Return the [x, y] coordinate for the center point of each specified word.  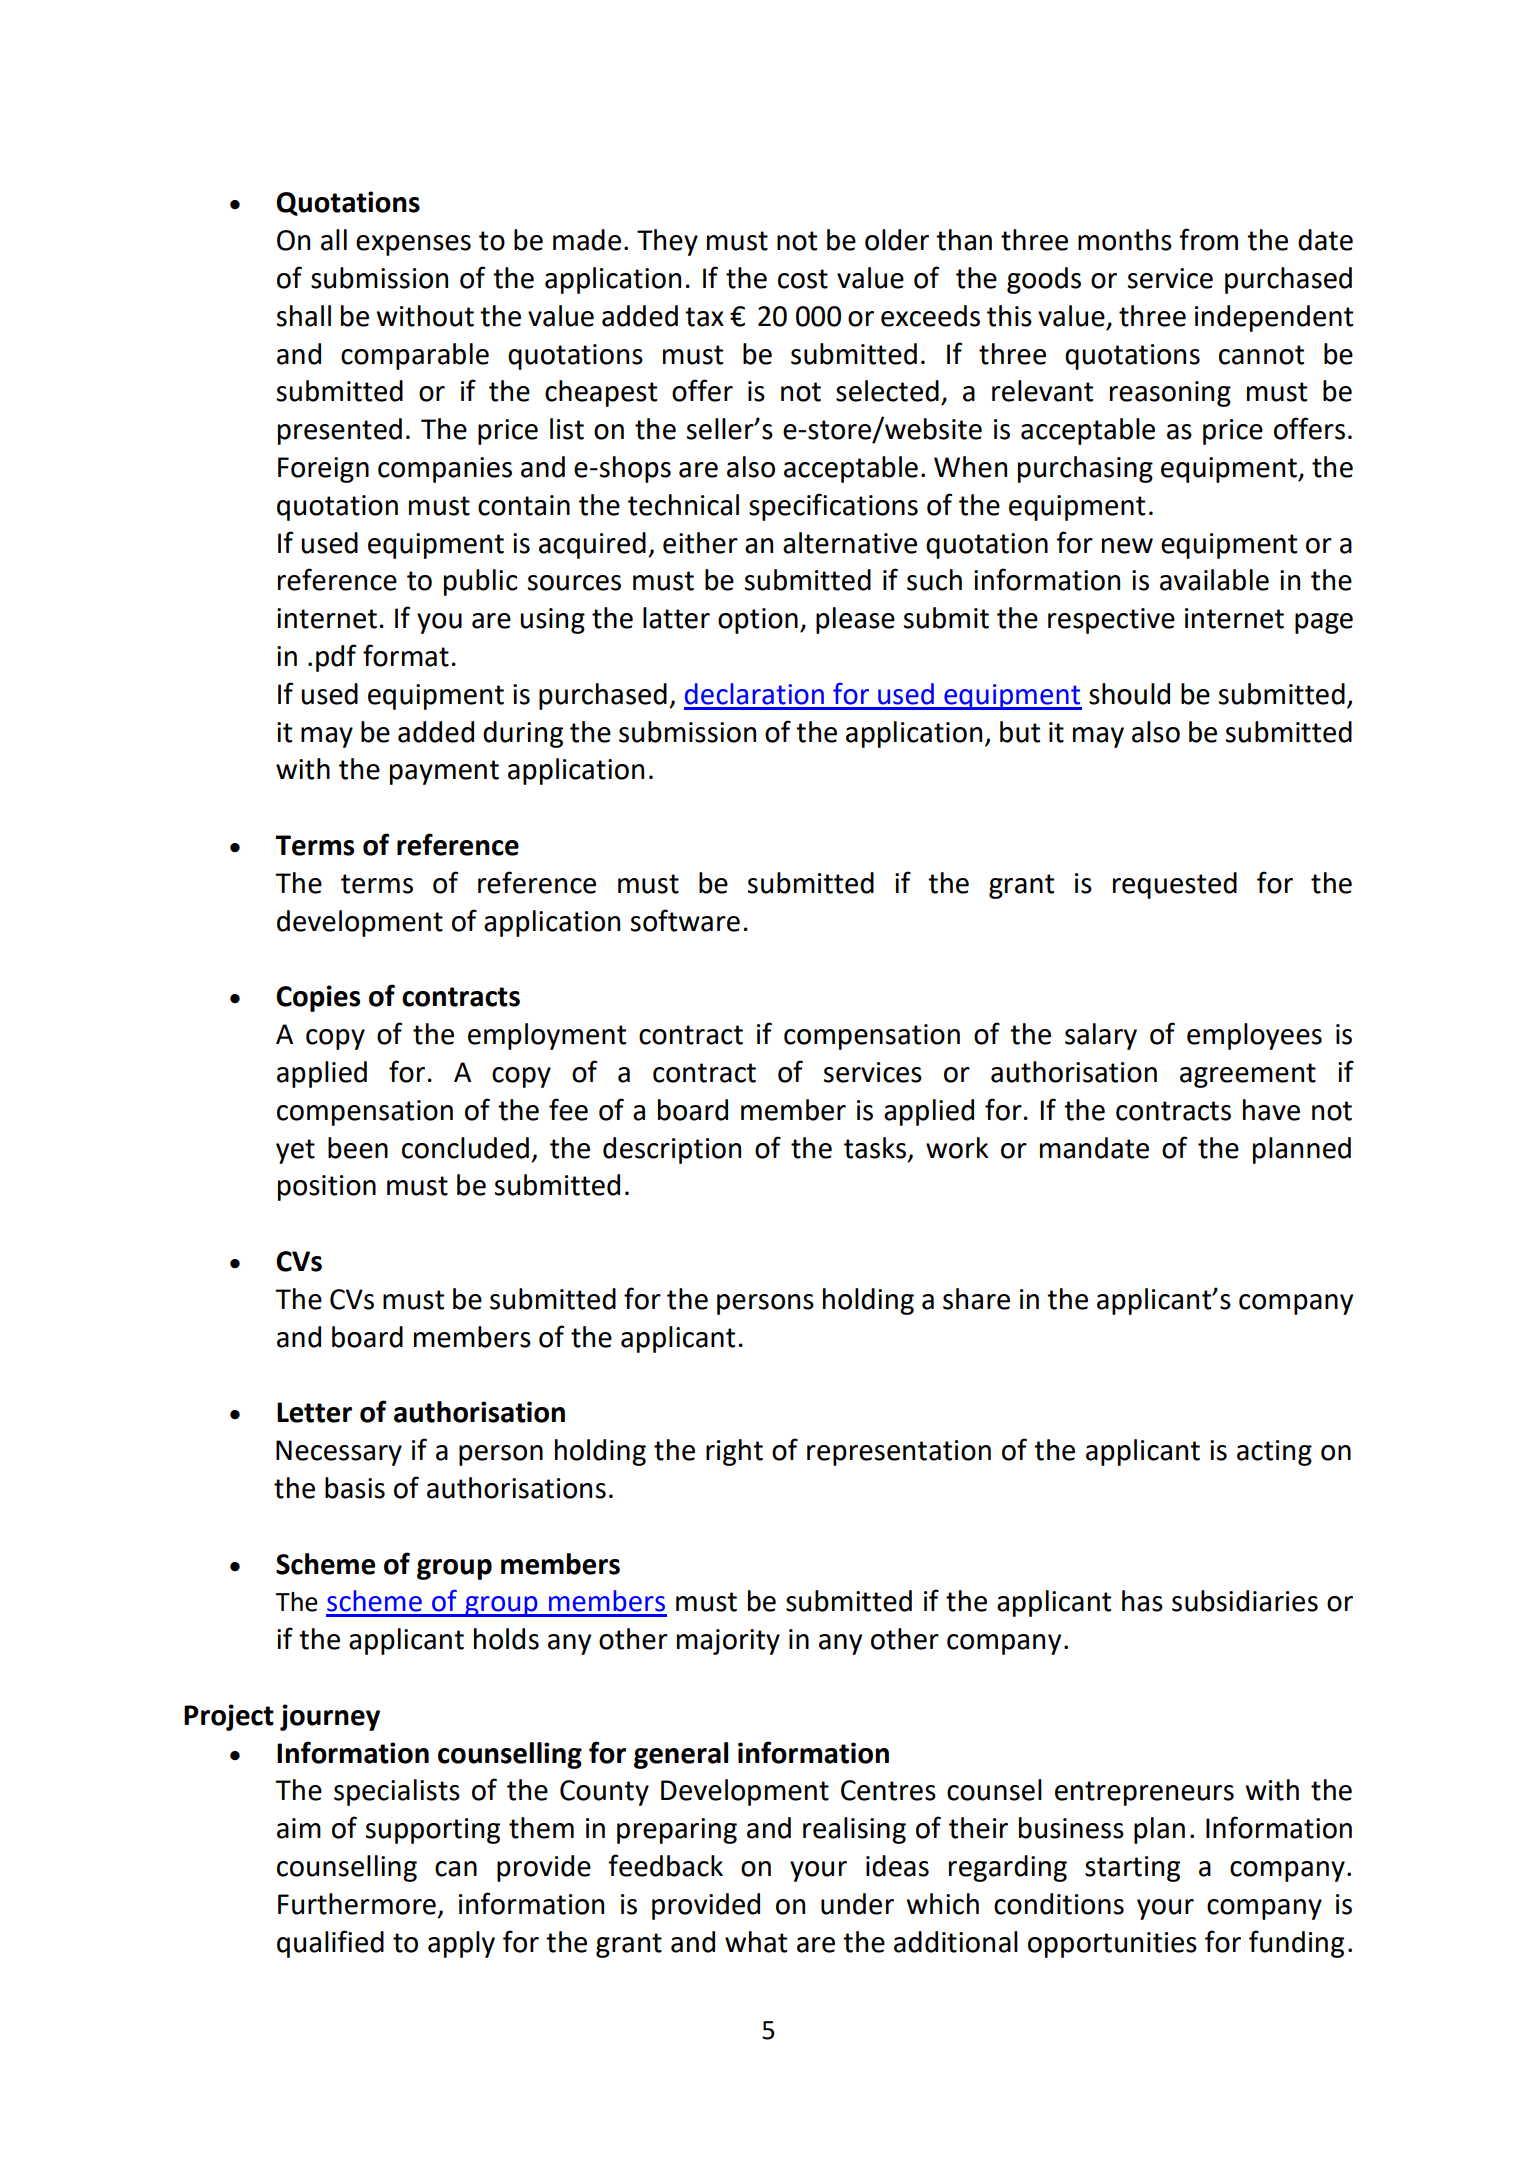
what [756, 1942]
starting [1132, 1869]
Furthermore [357, 1904]
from [1208, 239]
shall [304, 316]
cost [803, 279]
